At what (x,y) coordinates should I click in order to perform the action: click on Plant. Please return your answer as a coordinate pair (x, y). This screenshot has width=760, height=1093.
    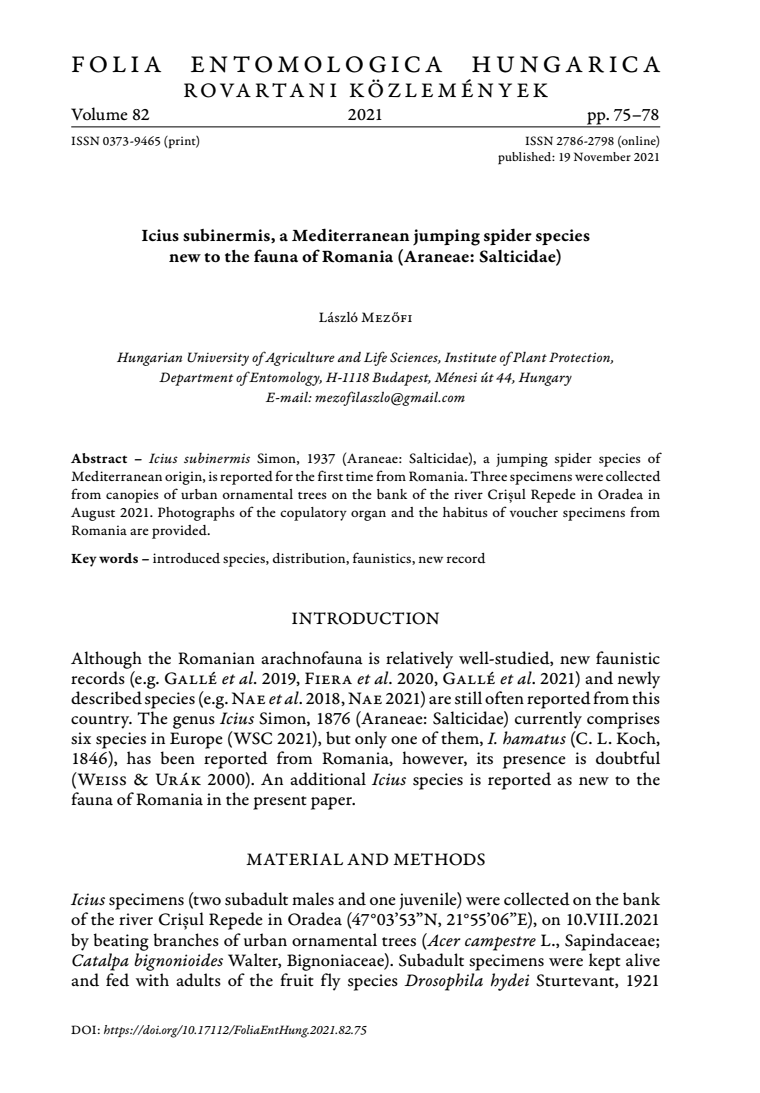
    Looking at the image, I should click on (530, 356).
